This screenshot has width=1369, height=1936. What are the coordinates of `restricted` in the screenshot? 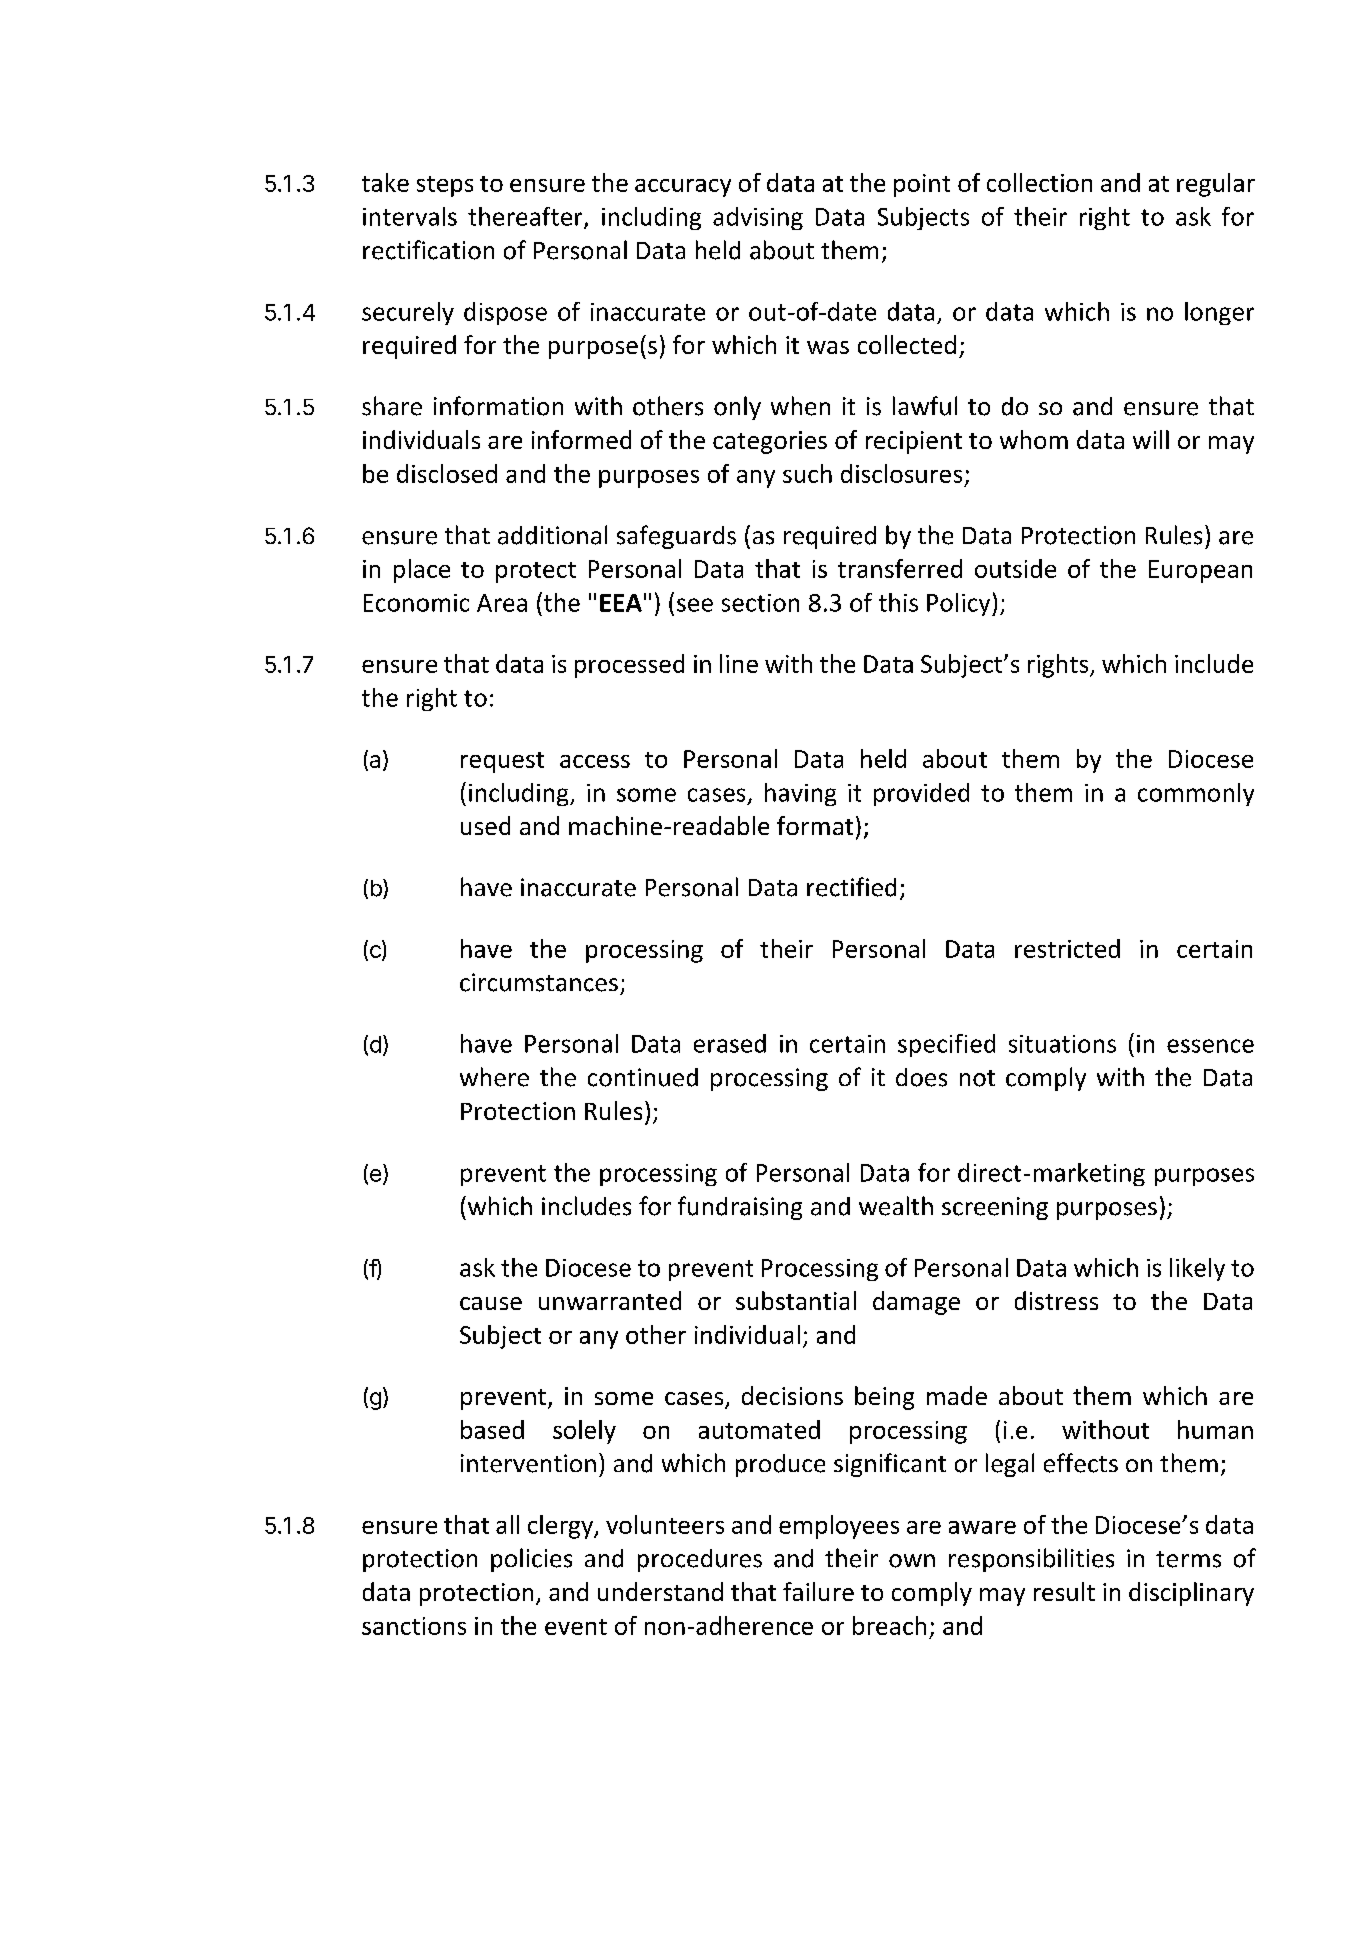 It's located at (1067, 948).
